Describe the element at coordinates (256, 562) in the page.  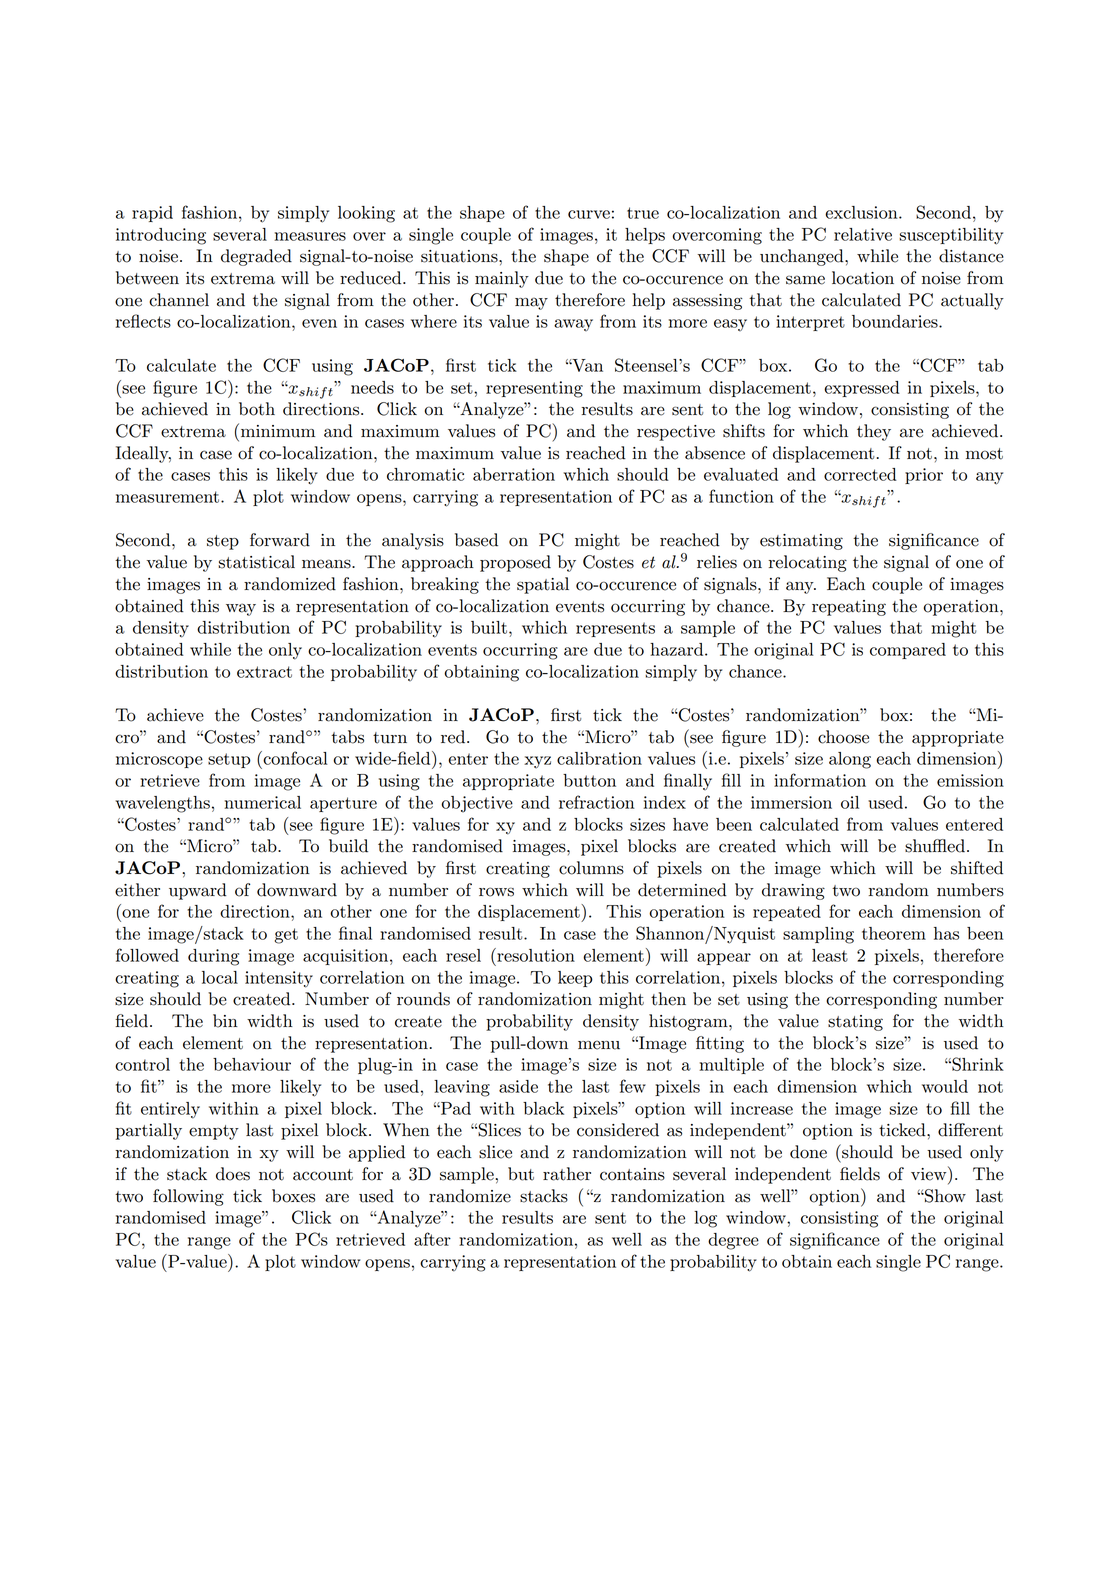
I see `statistical` at that location.
